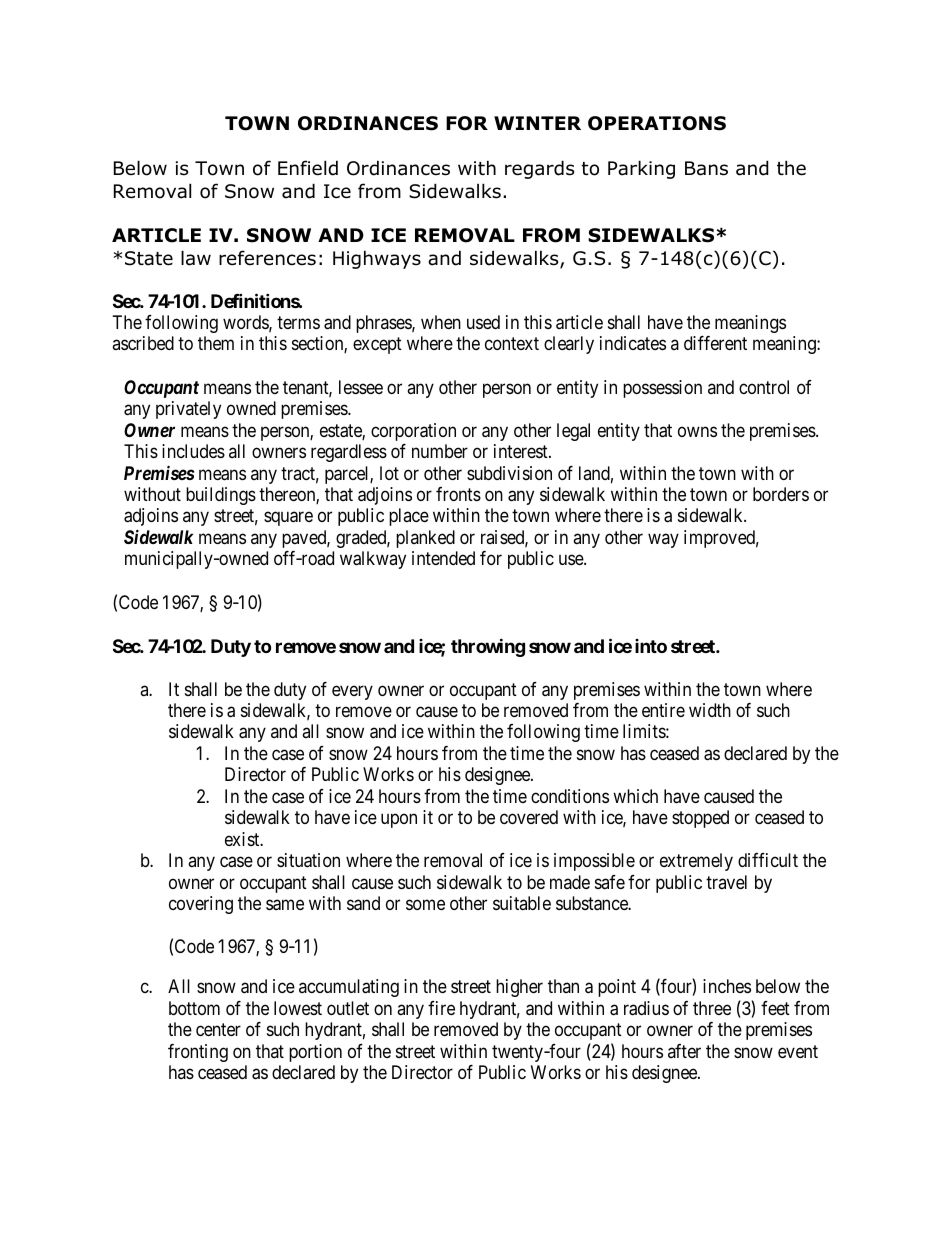  Describe the element at coordinates (712, 1008) in the screenshot. I see `three` at that location.
